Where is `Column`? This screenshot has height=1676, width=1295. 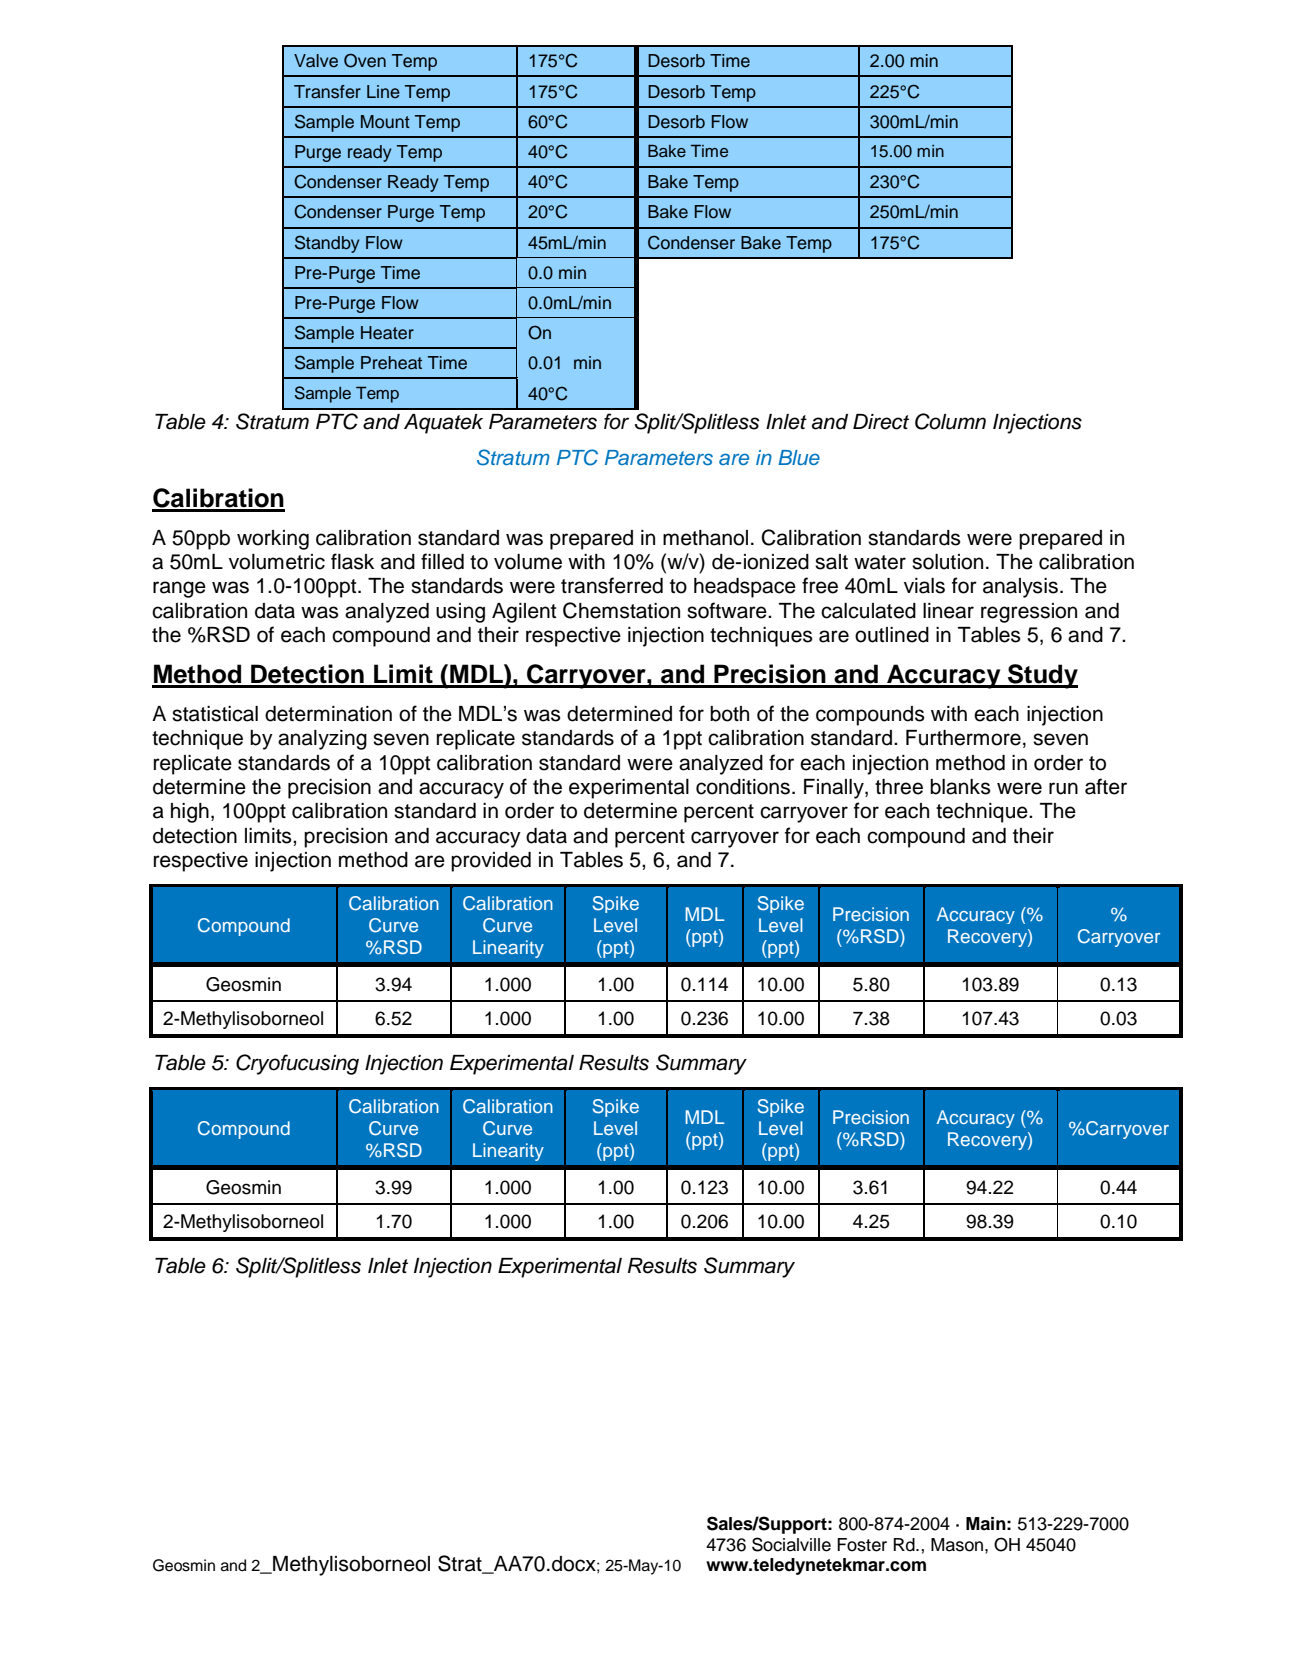 Column is located at coordinates (950, 421).
